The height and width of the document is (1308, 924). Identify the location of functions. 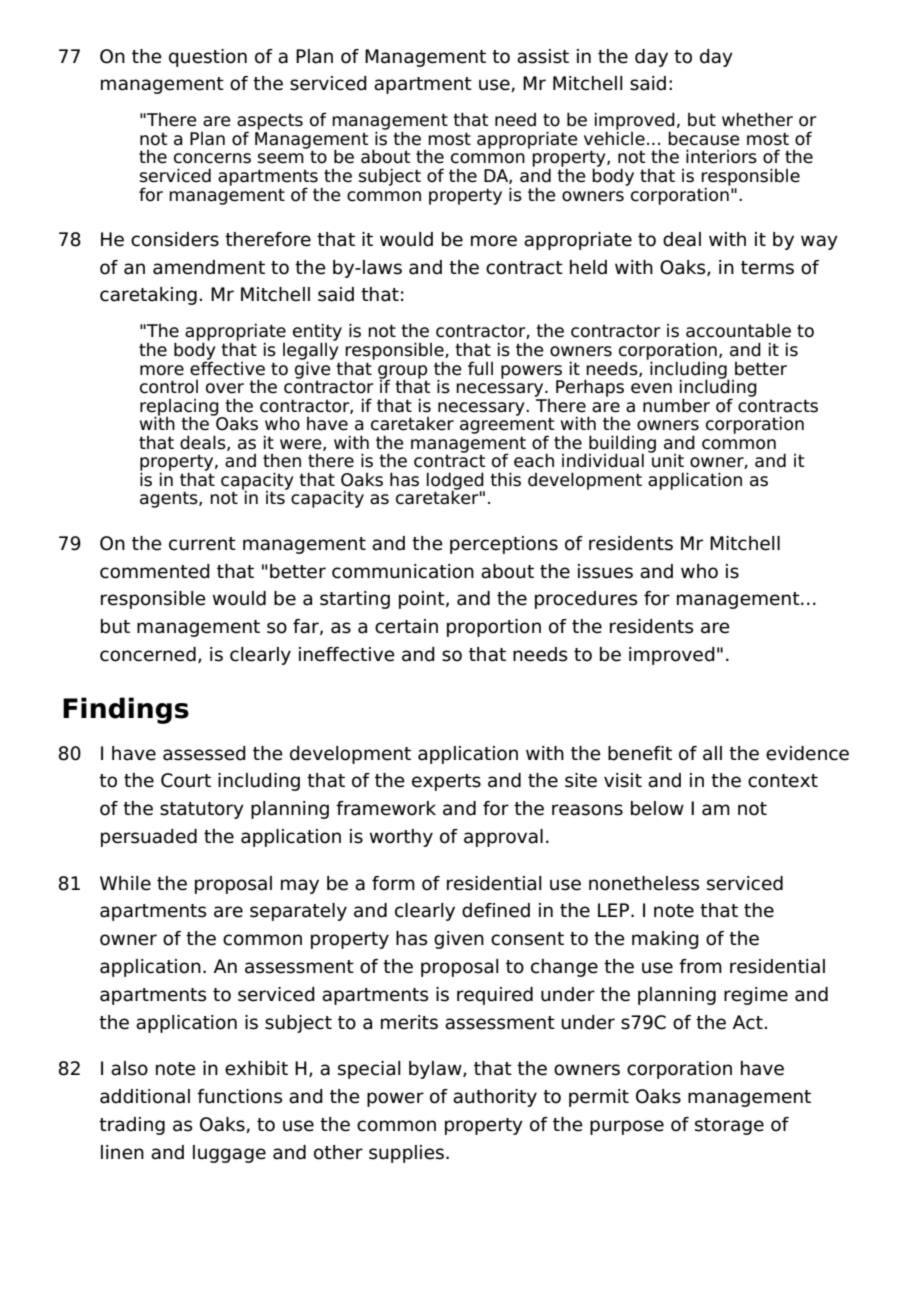
(239, 1096).
